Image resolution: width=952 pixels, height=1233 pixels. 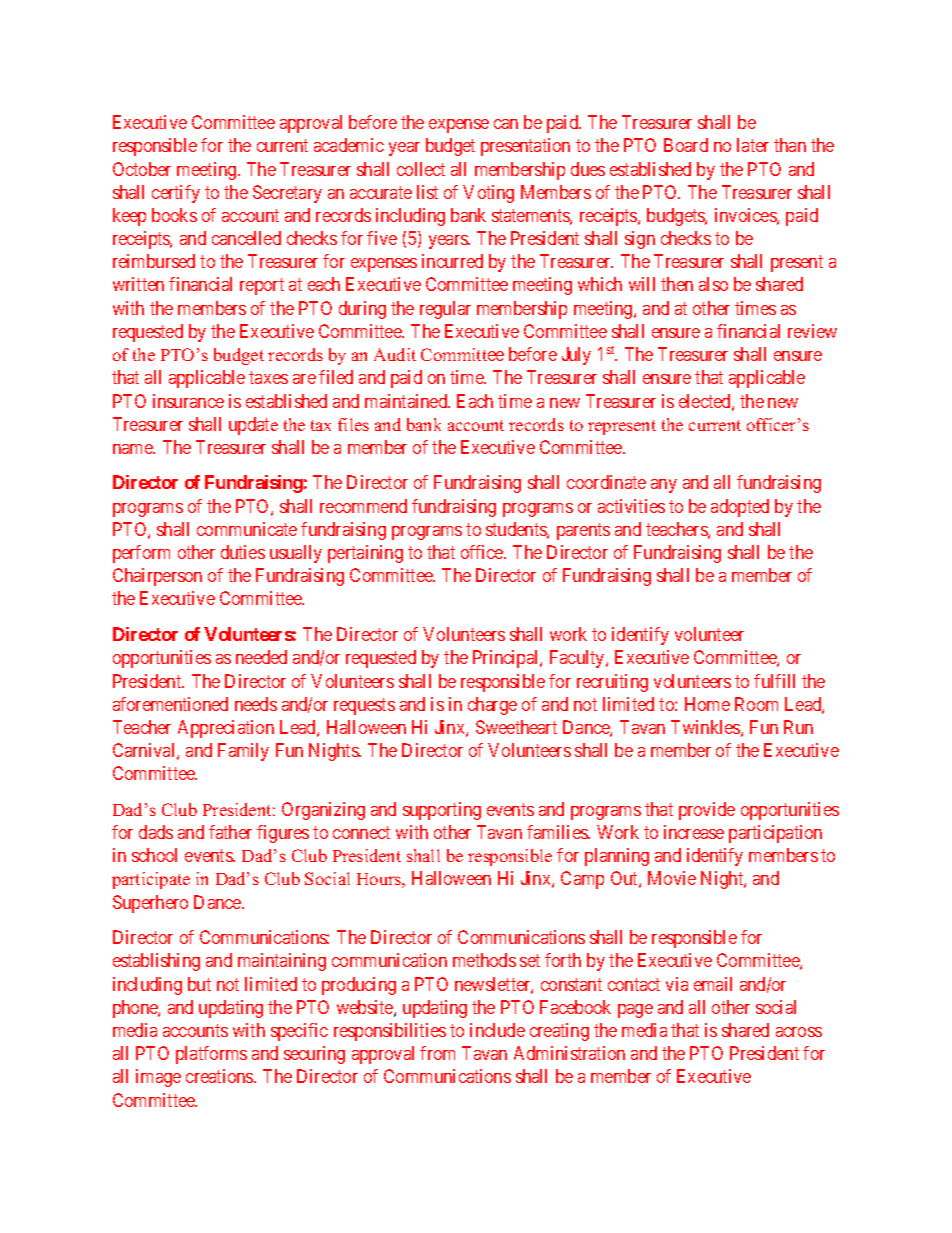 I want to click on platforms, so click(x=211, y=1055).
